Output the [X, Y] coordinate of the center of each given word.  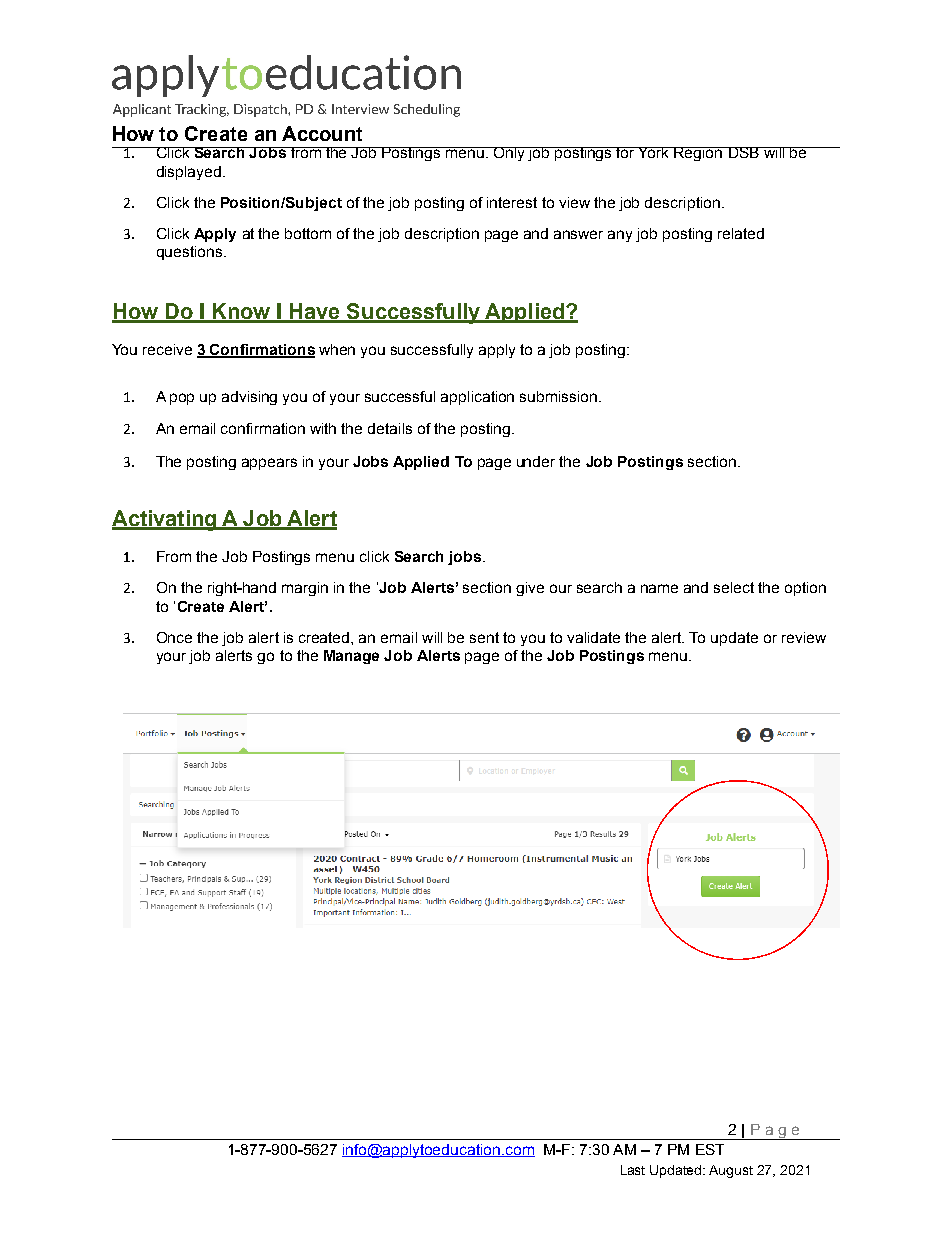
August [731, 1171]
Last [633, 1170]
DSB [743, 152]
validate [593, 637]
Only [509, 154]
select [734, 587]
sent [484, 637]
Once [174, 637]
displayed [189, 173]
